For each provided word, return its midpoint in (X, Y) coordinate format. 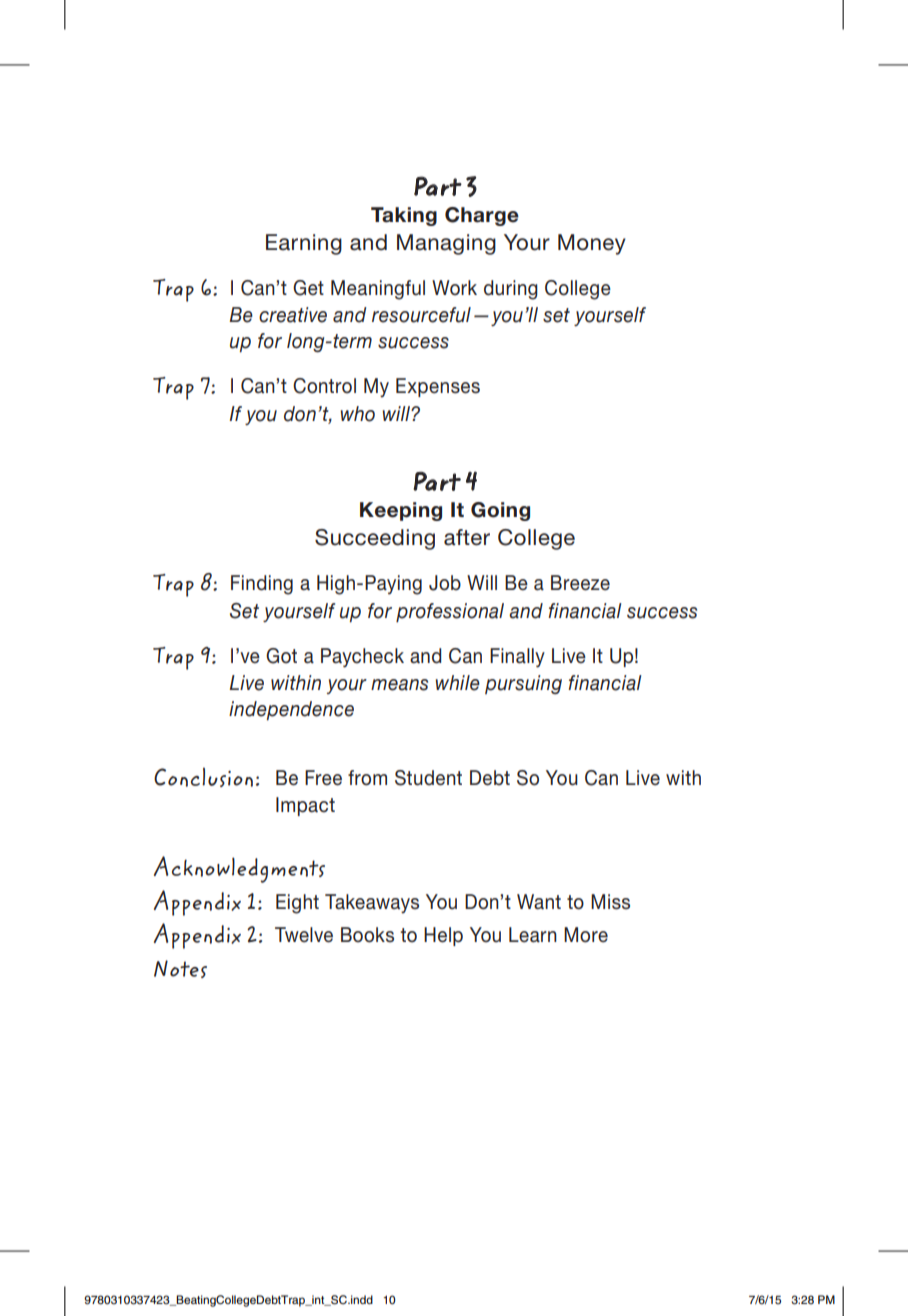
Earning (304, 244)
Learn (533, 935)
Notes (180, 969)
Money (592, 244)
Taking (404, 216)
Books (367, 935)
